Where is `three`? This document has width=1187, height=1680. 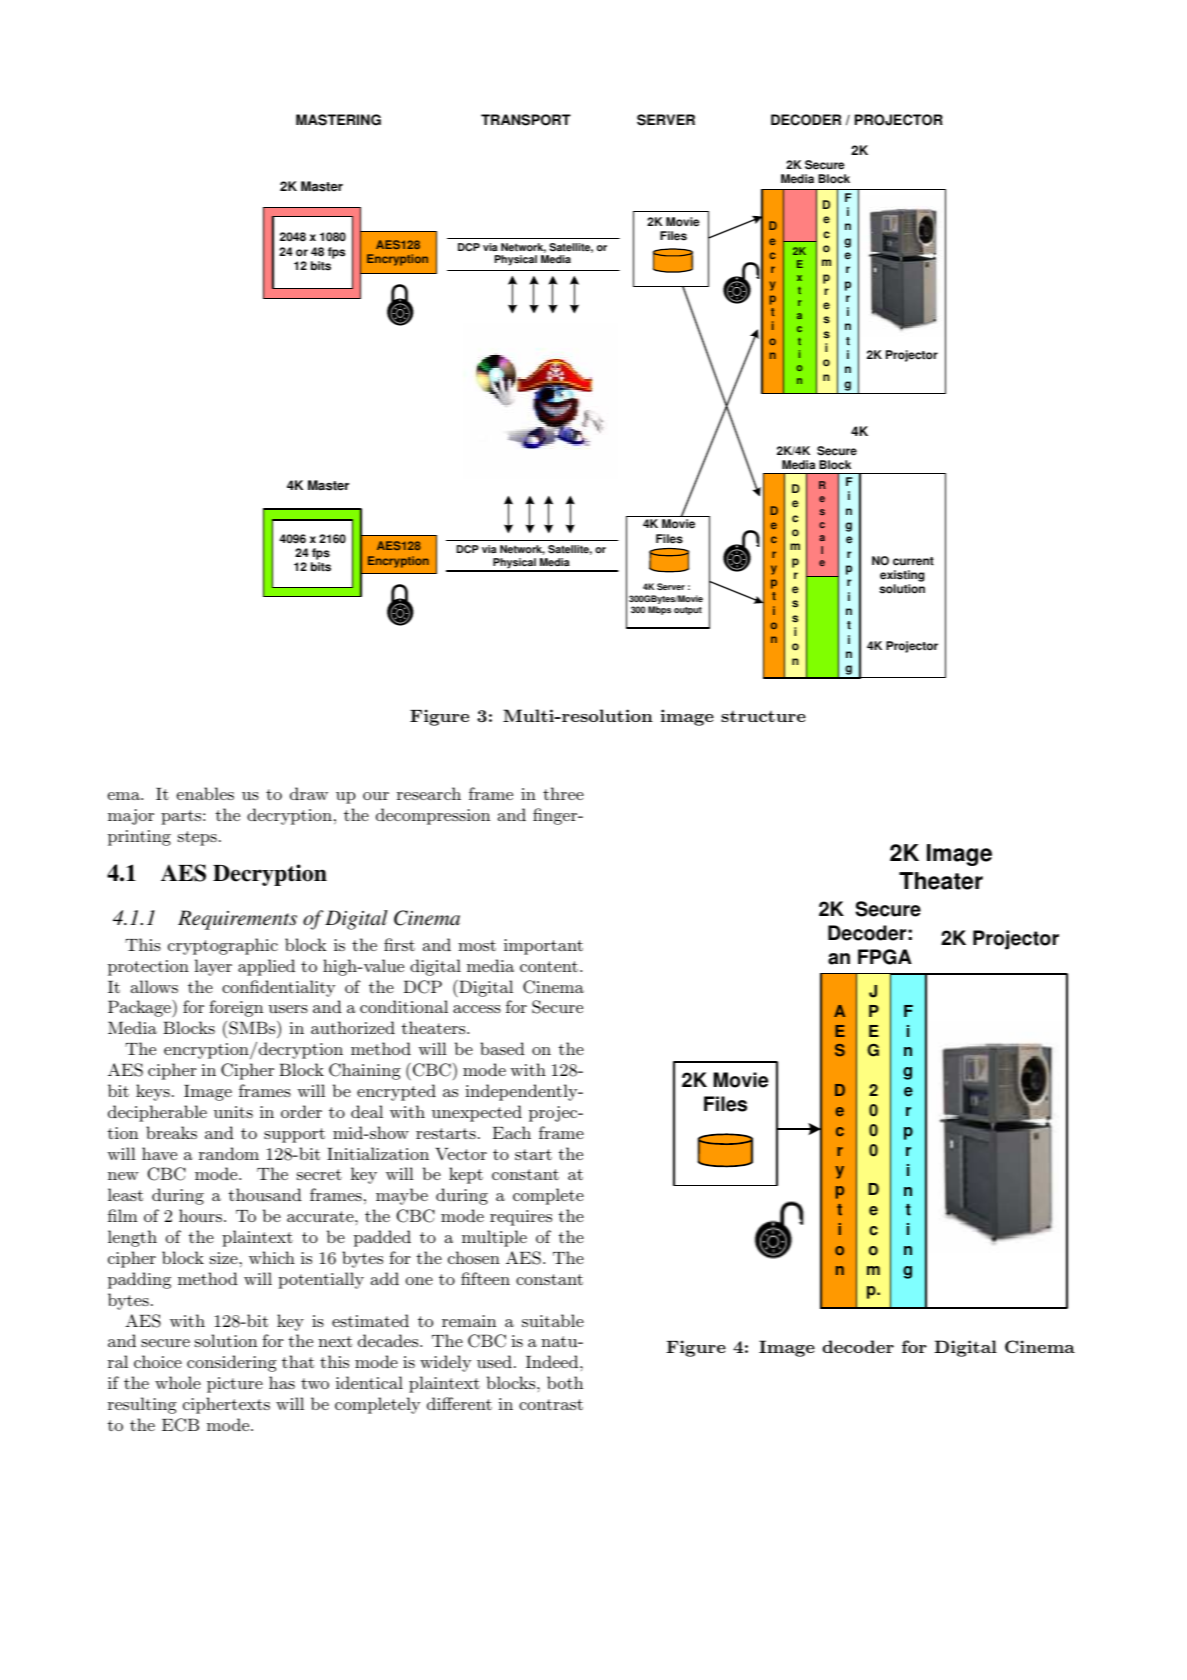
three is located at coordinates (563, 793).
